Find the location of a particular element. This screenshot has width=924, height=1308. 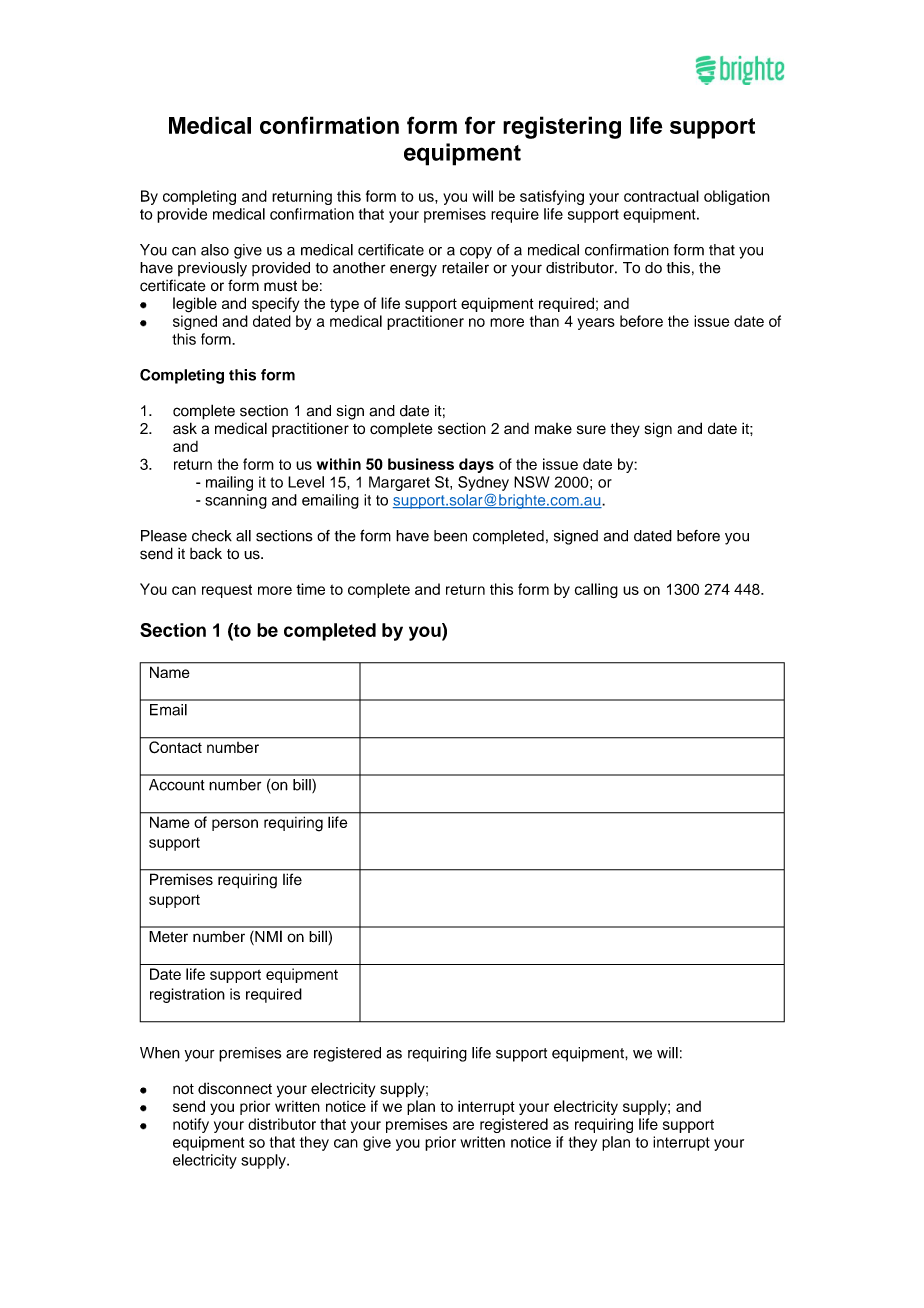

contractual is located at coordinates (661, 196).
